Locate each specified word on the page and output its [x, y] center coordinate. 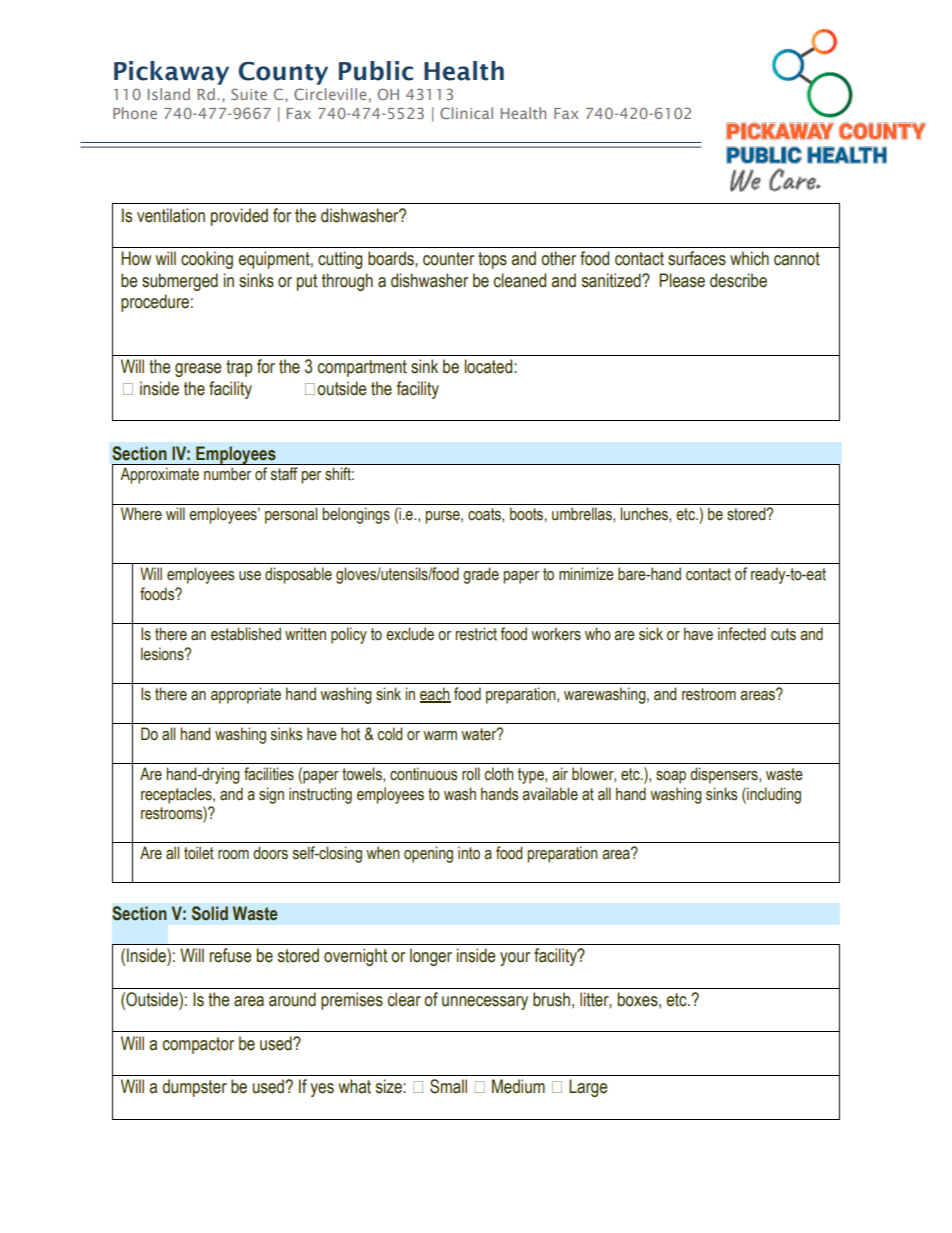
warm [440, 736]
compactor [198, 1045]
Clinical [466, 113]
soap [671, 777]
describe [738, 280]
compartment [362, 368]
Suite [249, 94]
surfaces [697, 258]
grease [198, 370]
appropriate [246, 695]
